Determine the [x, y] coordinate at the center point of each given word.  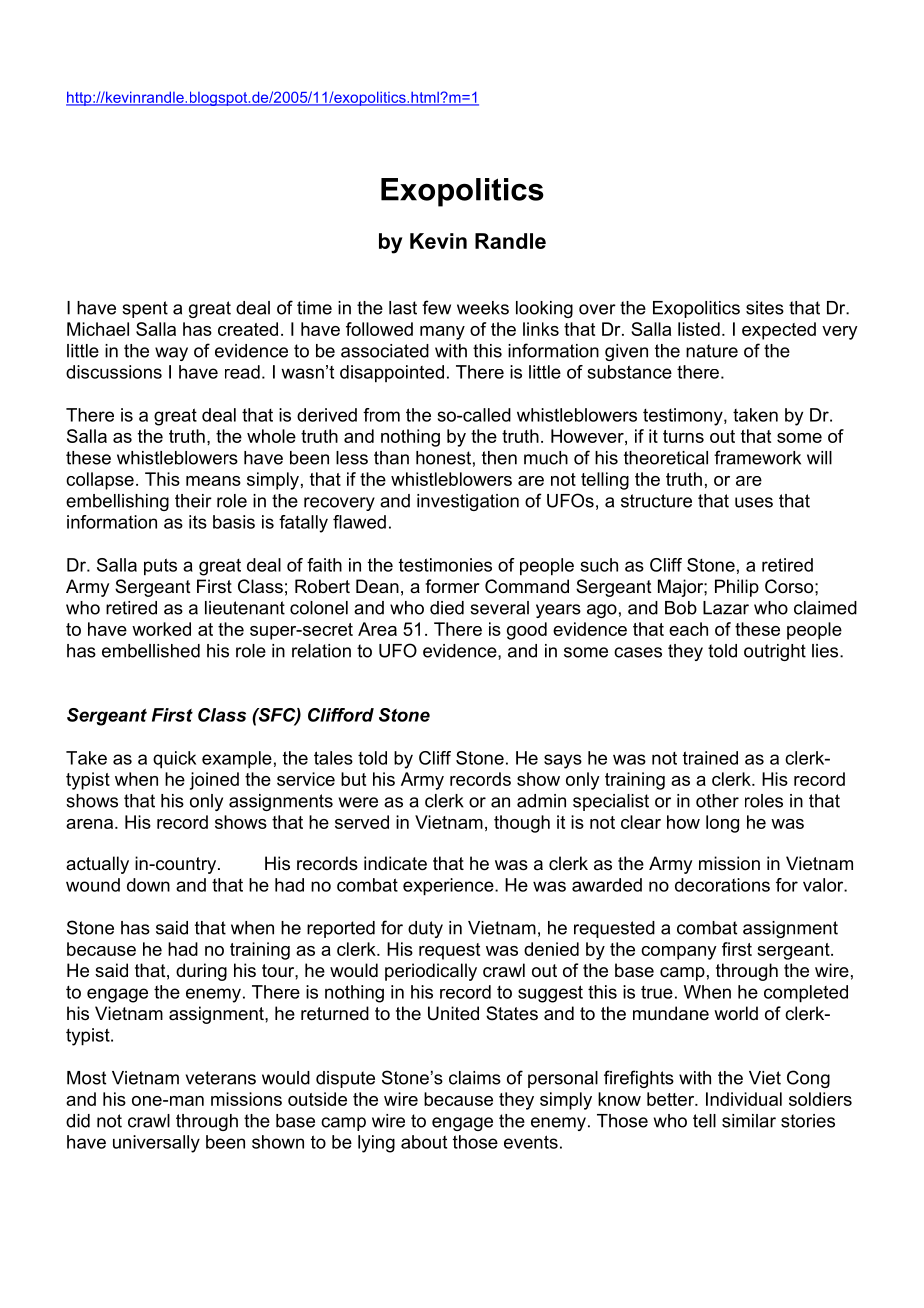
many [442, 333]
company [679, 953]
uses [754, 502]
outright [775, 652]
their [193, 501]
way [171, 354]
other [717, 801]
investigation [468, 502]
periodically [431, 972]
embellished [151, 651]
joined [214, 781]
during [201, 972]
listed [699, 329]
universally [156, 1144]
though [522, 824]
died [447, 608]
